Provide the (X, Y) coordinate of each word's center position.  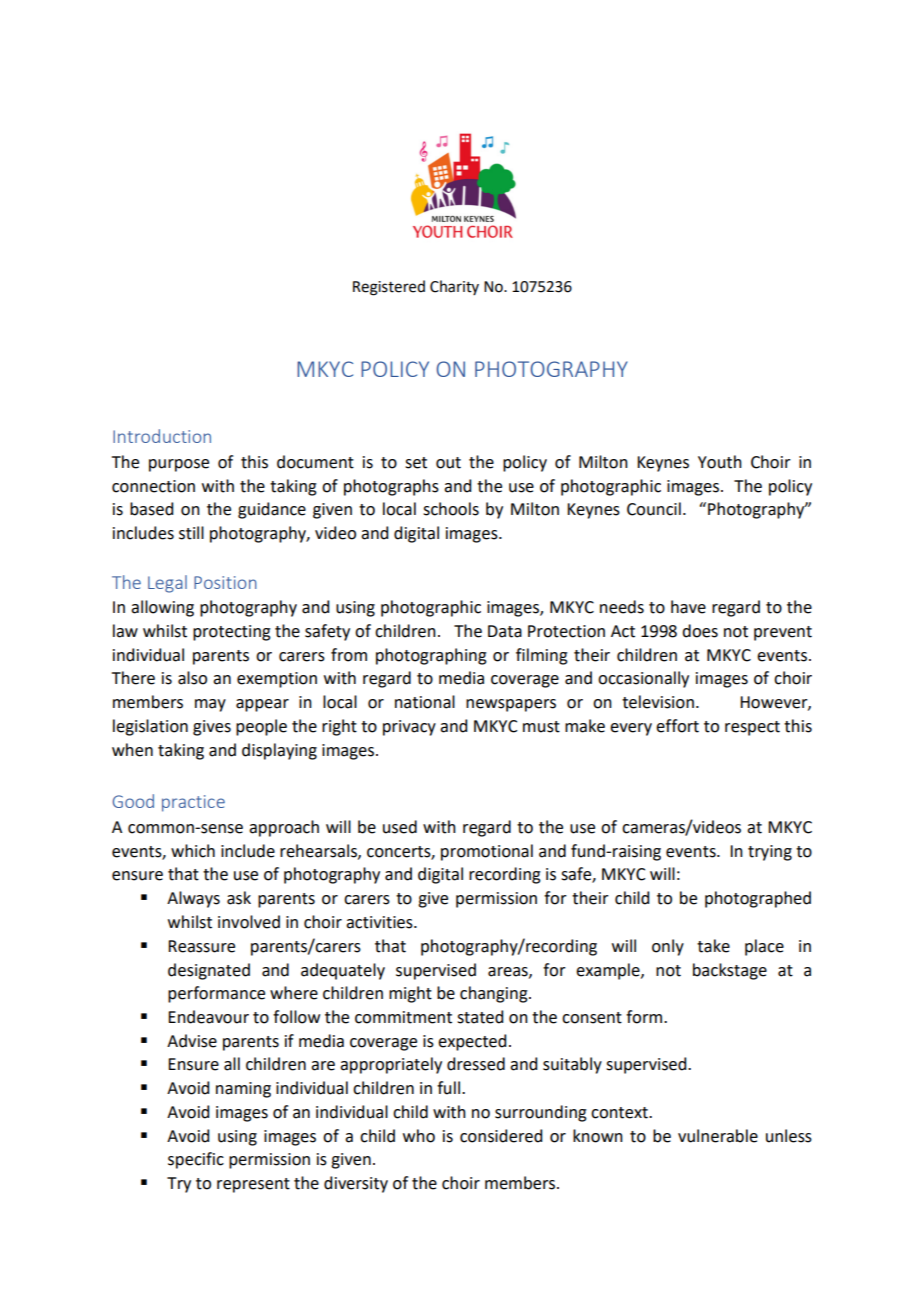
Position (225, 582)
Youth (720, 462)
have (688, 607)
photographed (758, 899)
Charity (454, 287)
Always (193, 899)
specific (196, 1160)
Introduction (162, 436)
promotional (487, 852)
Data (505, 631)
